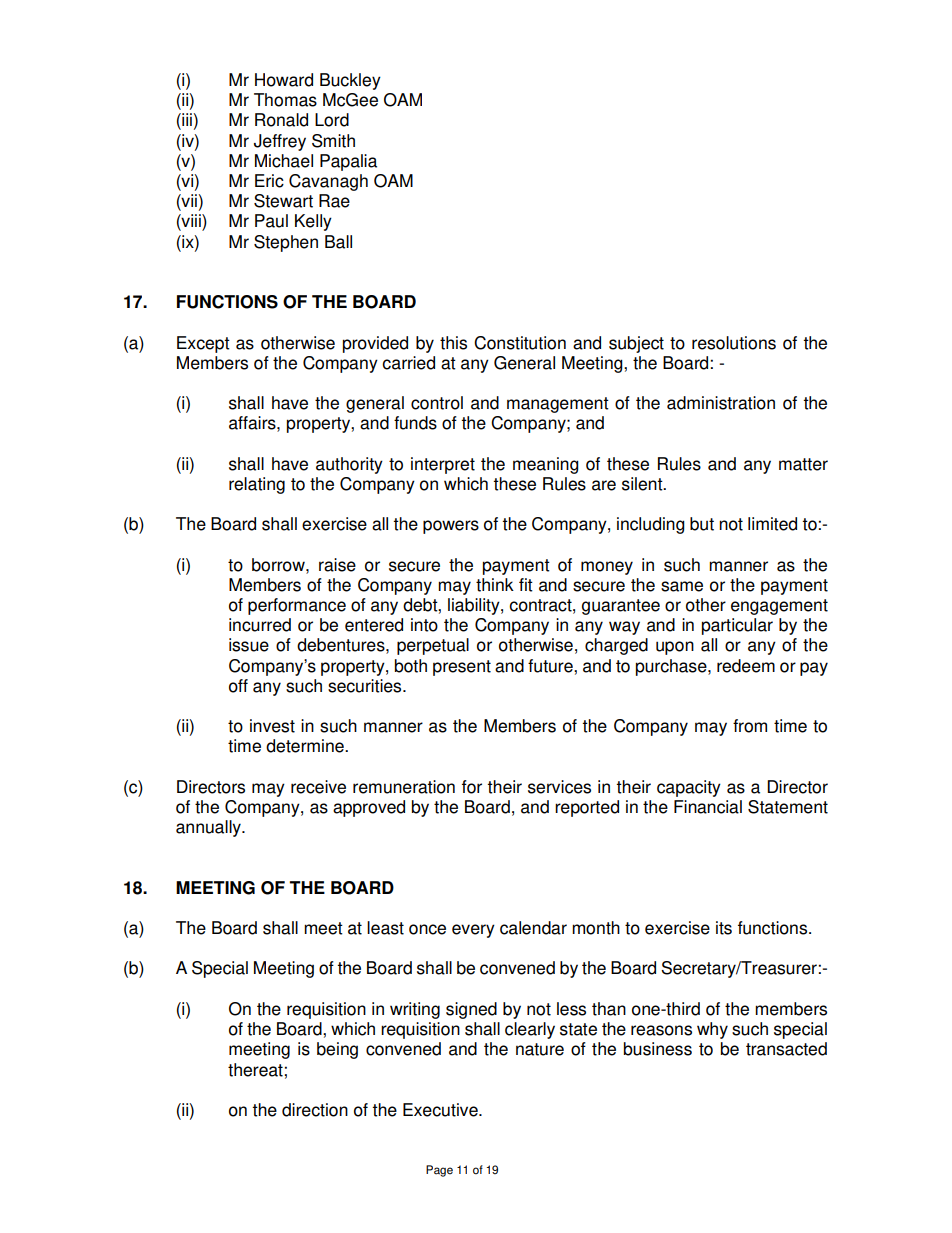  I want to click on Ronald, so click(281, 120).
